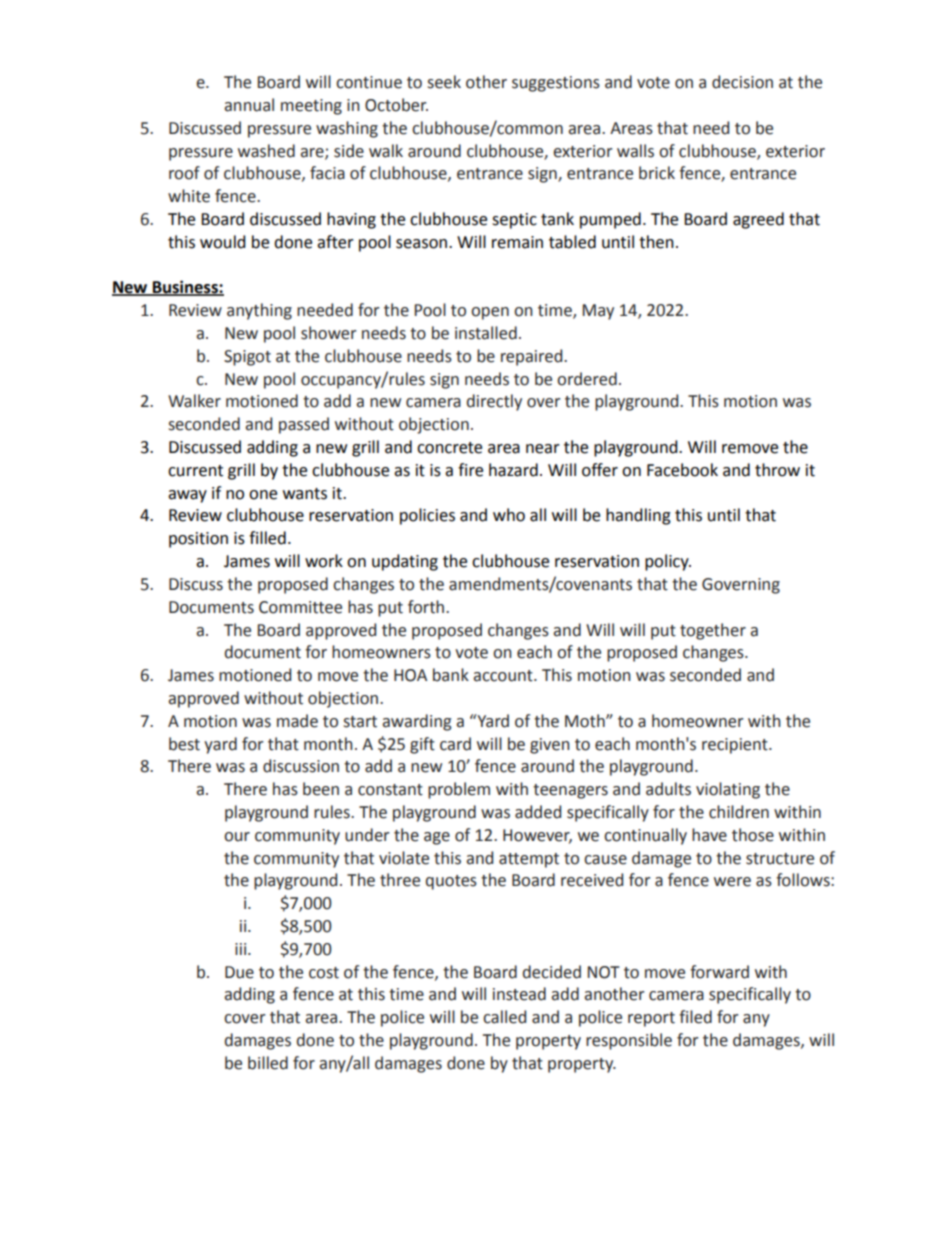  I want to click on called, so click(504, 1017).
